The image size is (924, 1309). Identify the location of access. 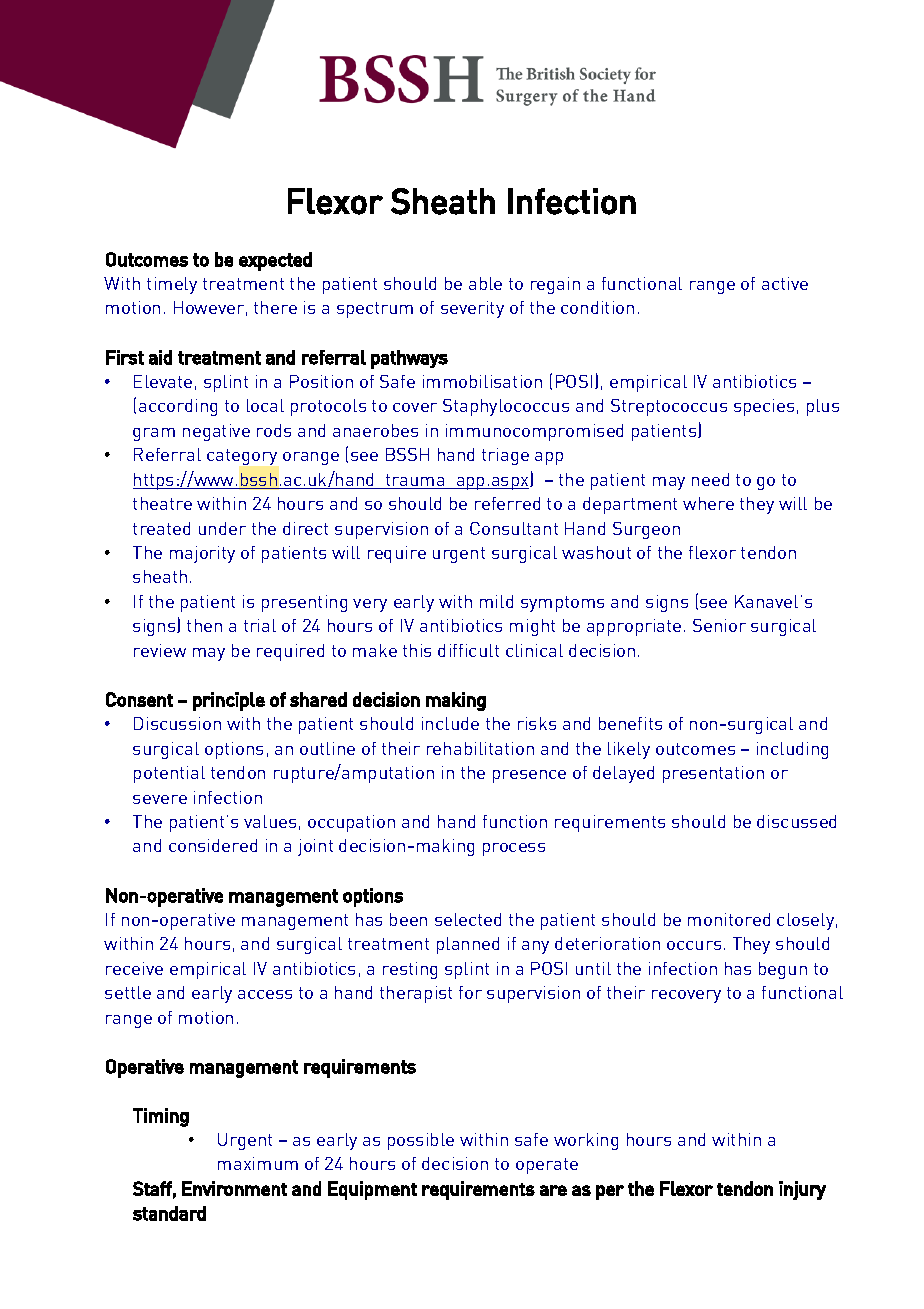
(265, 994).
